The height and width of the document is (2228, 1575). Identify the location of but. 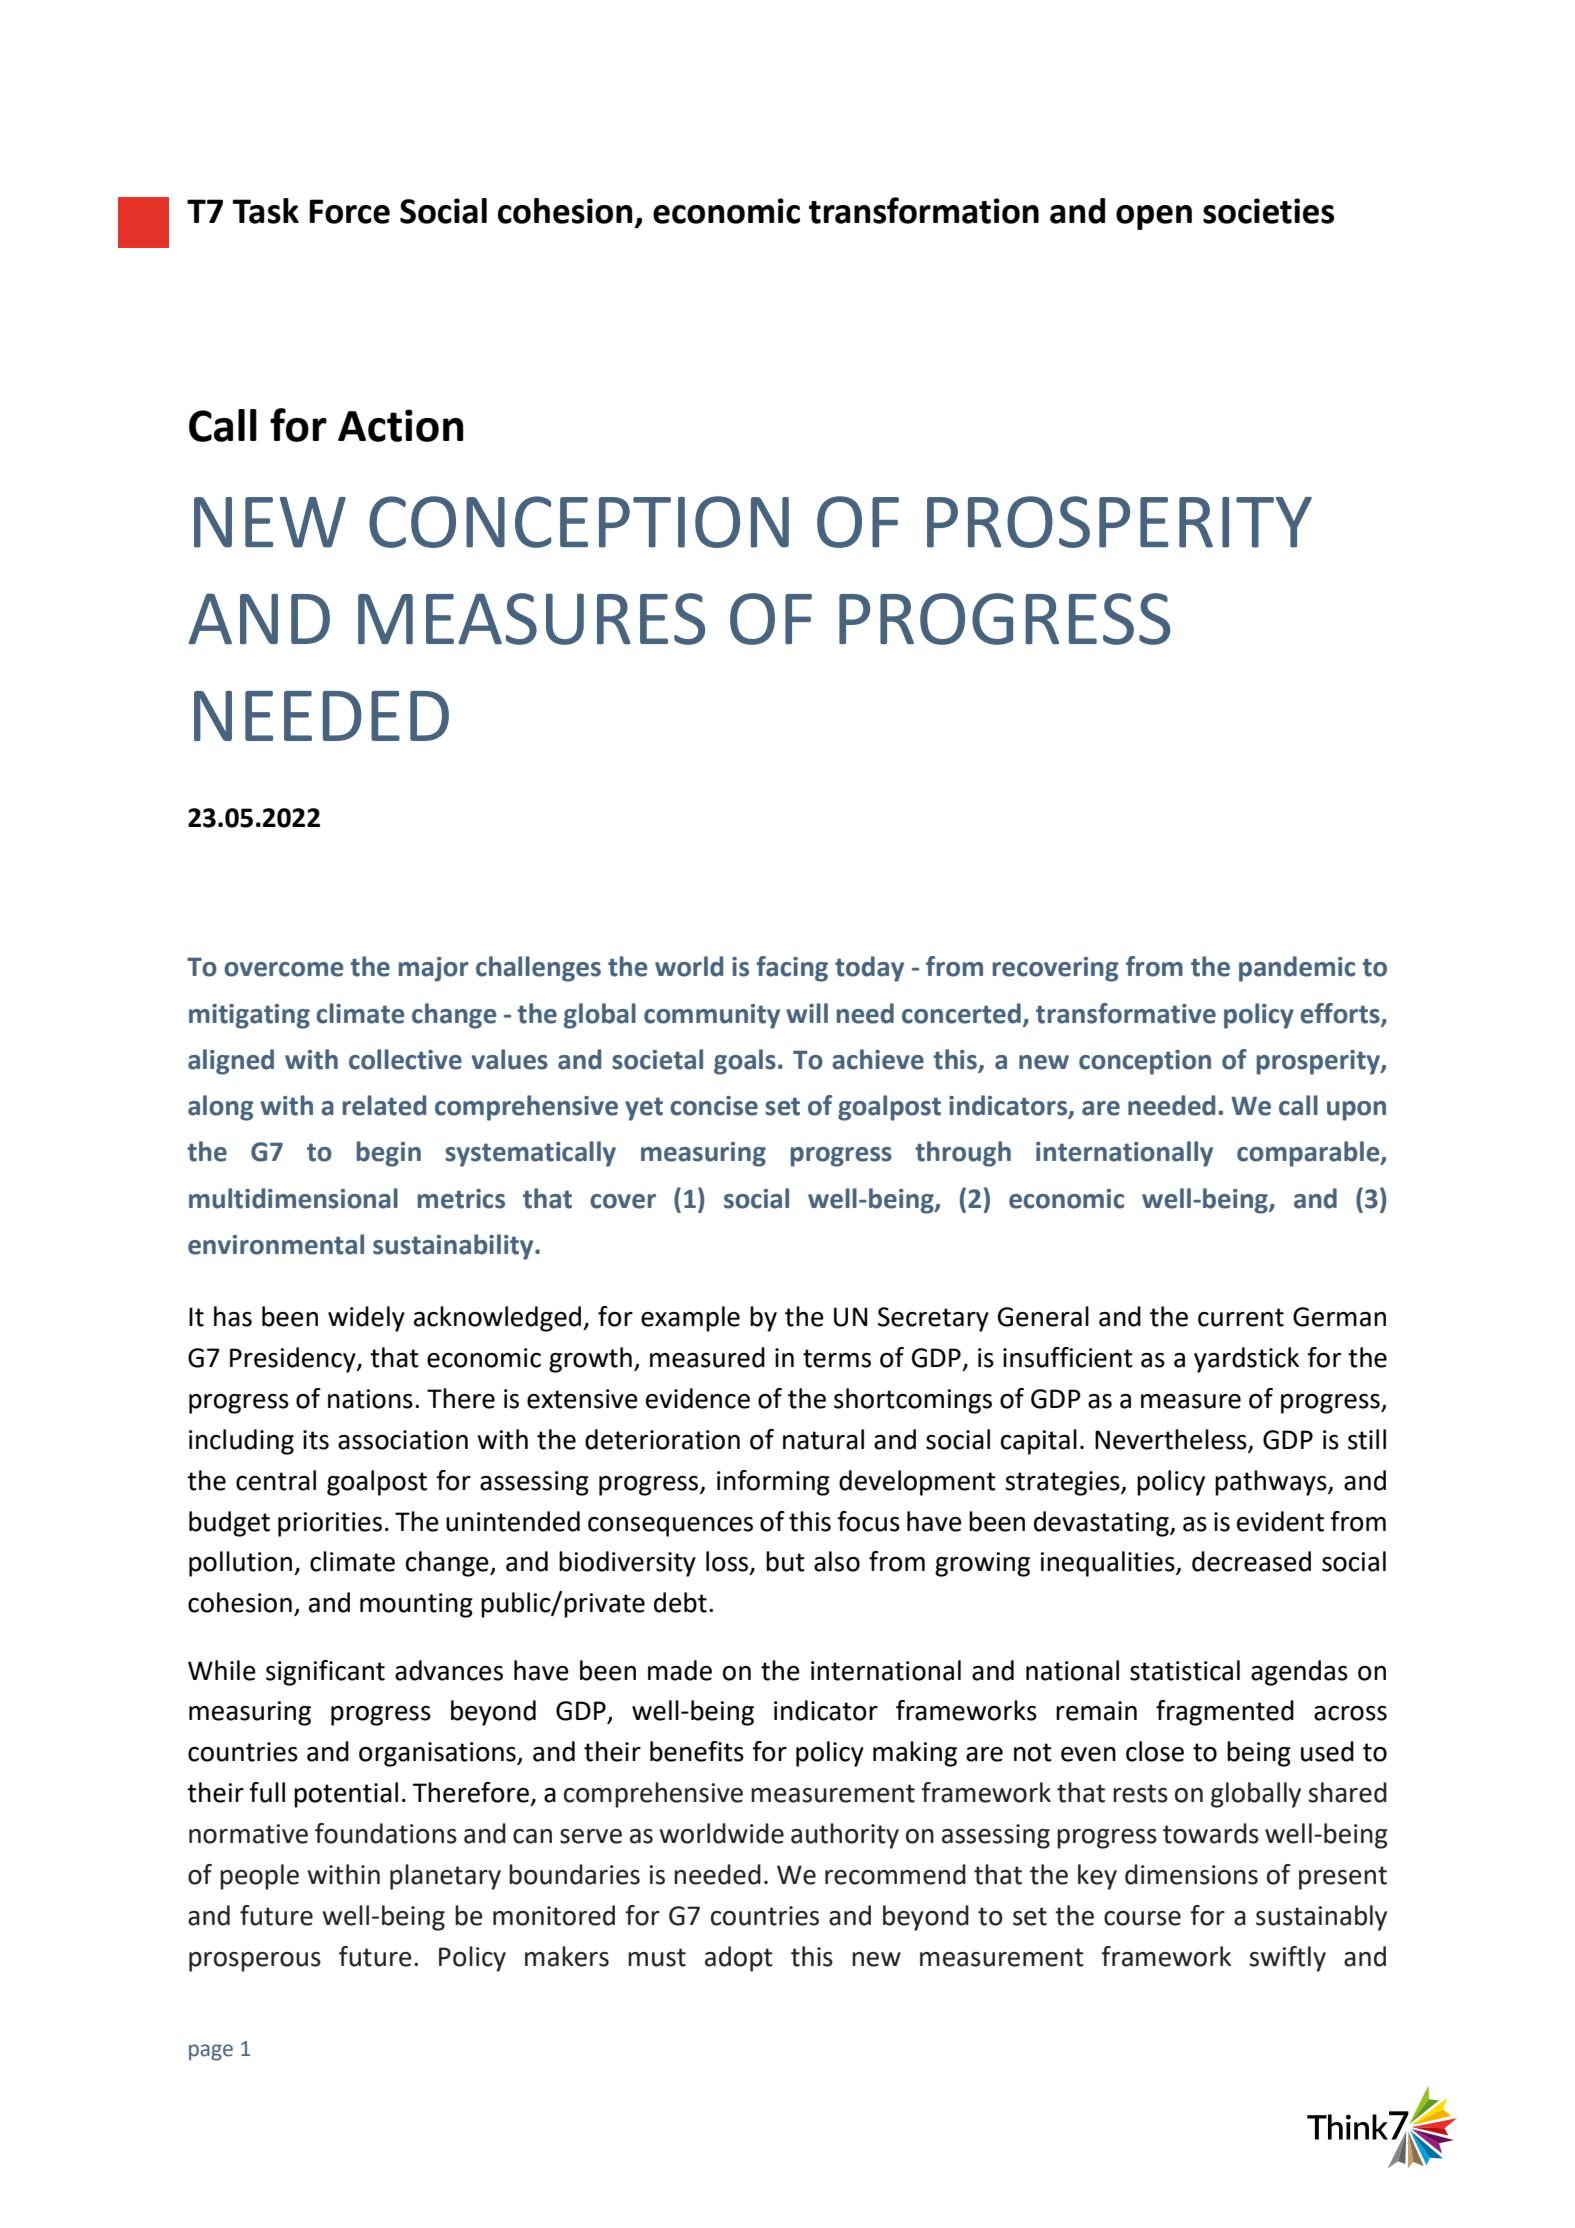
(785, 1561).
